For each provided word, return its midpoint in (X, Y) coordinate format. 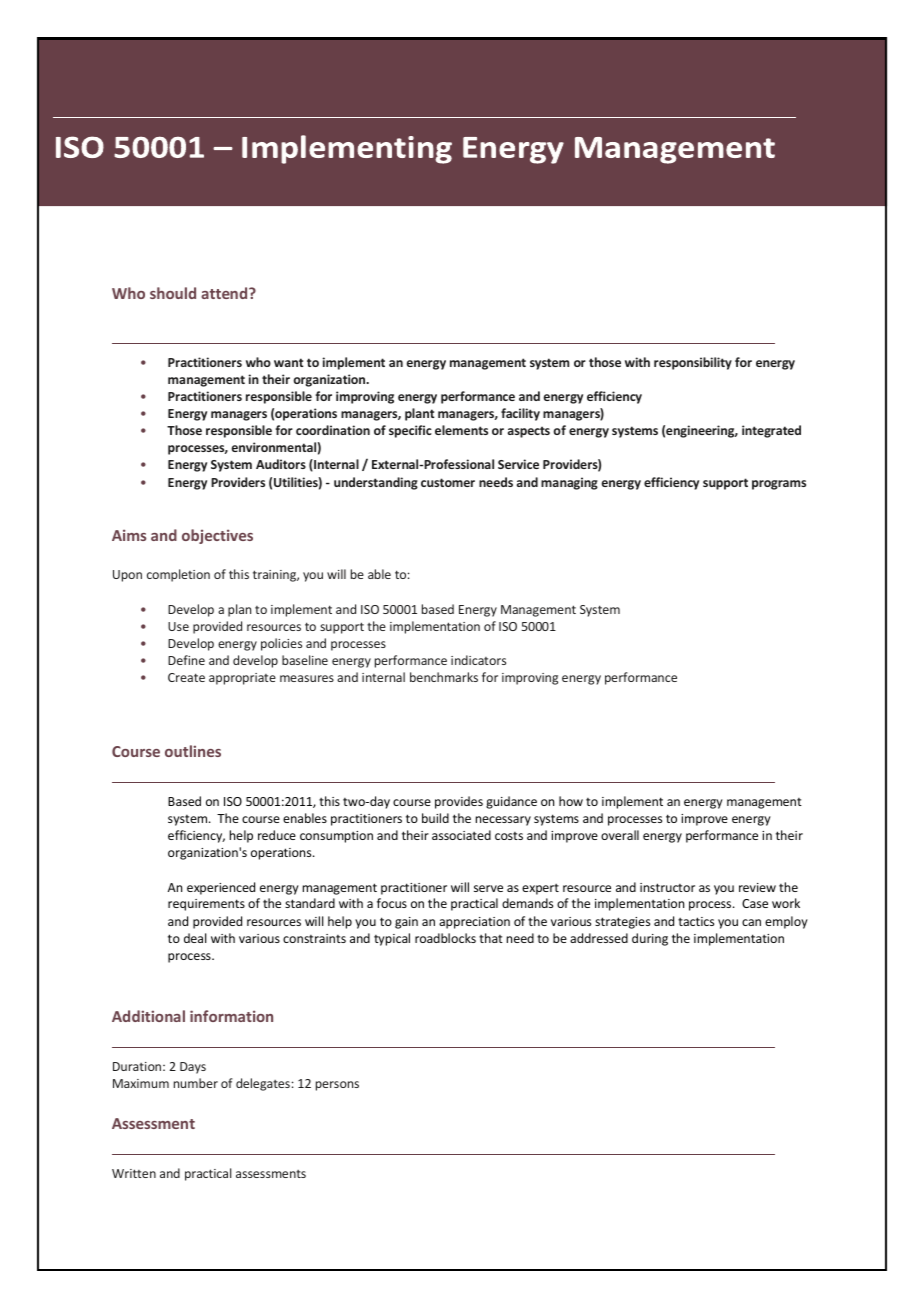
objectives (217, 536)
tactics (696, 921)
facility (520, 414)
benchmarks (444, 677)
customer (448, 482)
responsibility (693, 363)
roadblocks (445, 938)
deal (195, 938)
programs (779, 485)
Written (134, 1173)
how (571, 801)
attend (225, 293)
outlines (193, 751)
